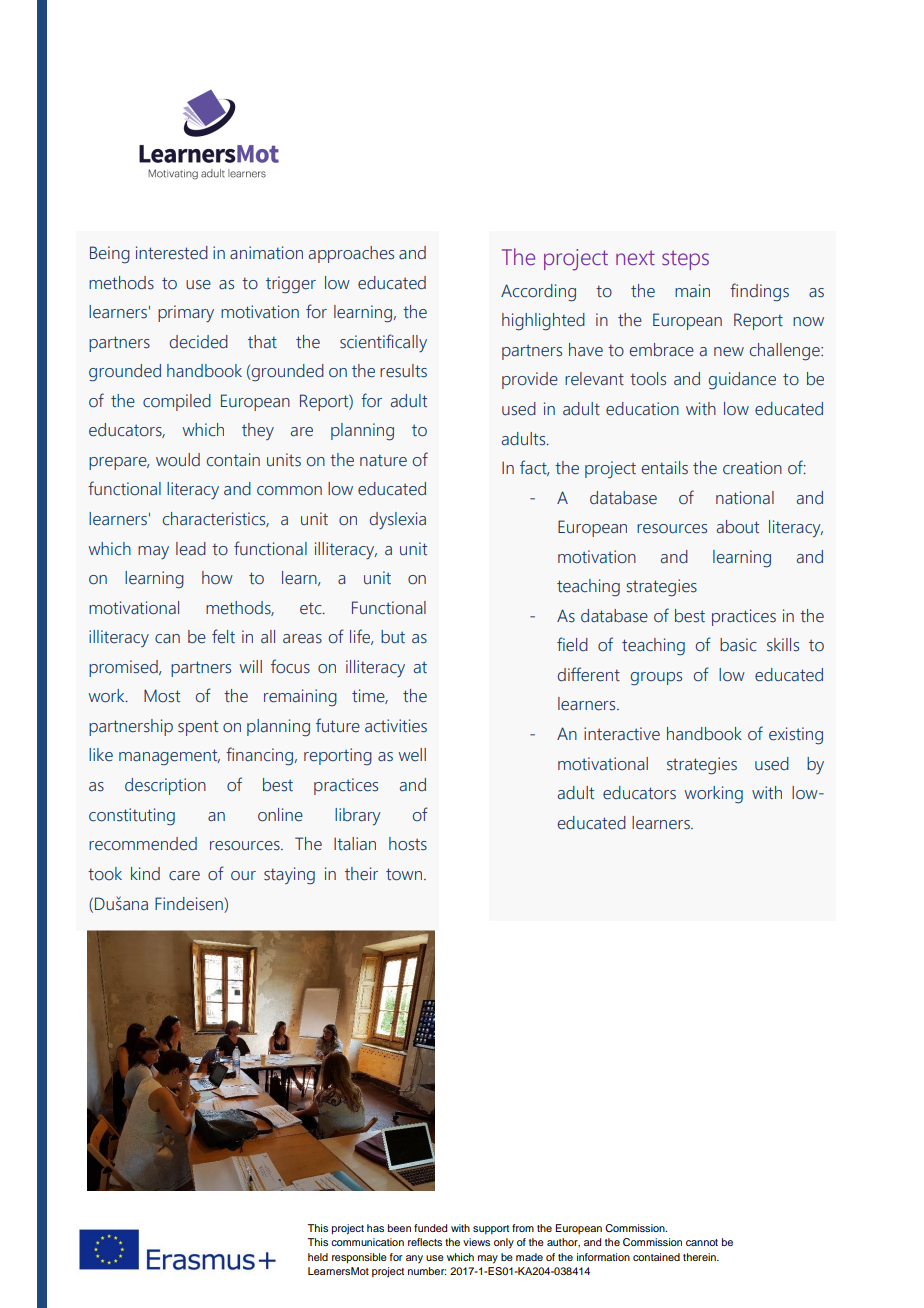 The width and height of the page is (924, 1308). What do you see at coordinates (796, 736) in the page?
I see `existing` at bounding box center [796, 736].
